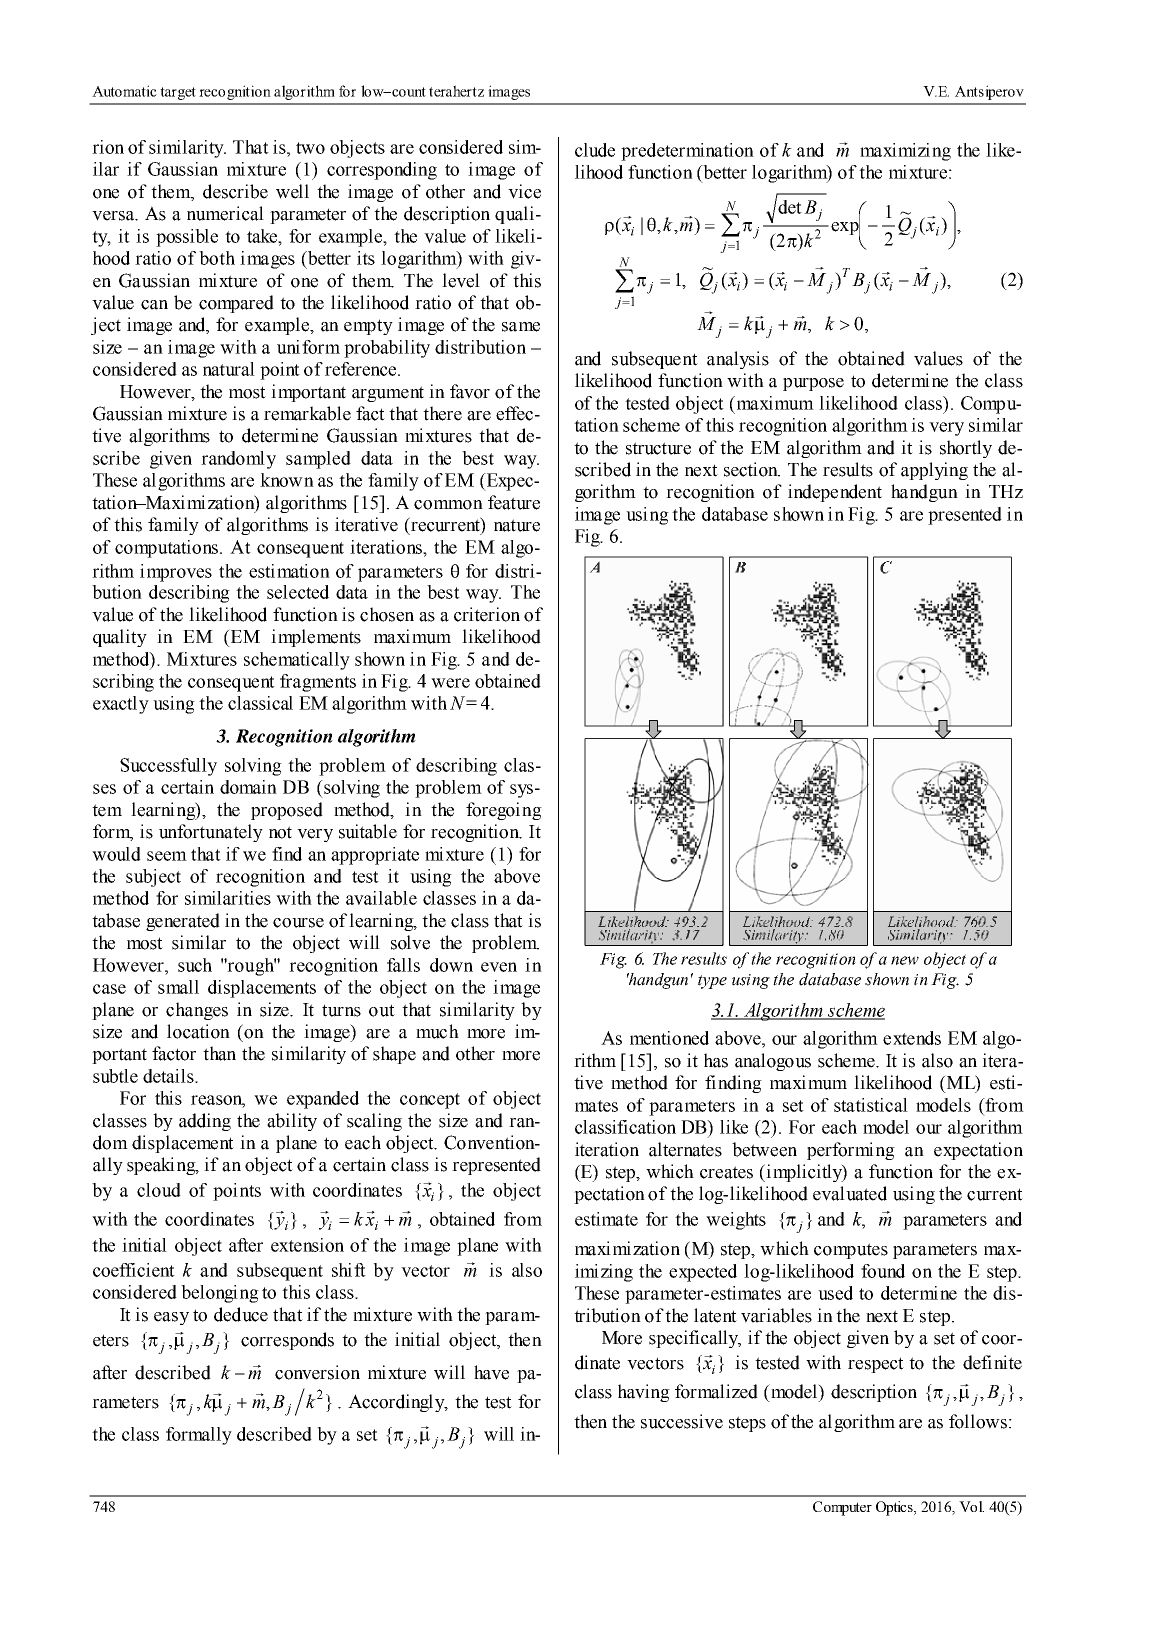  What do you see at coordinates (514, 502) in the screenshot?
I see `feature` at bounding box center [514, 502].
